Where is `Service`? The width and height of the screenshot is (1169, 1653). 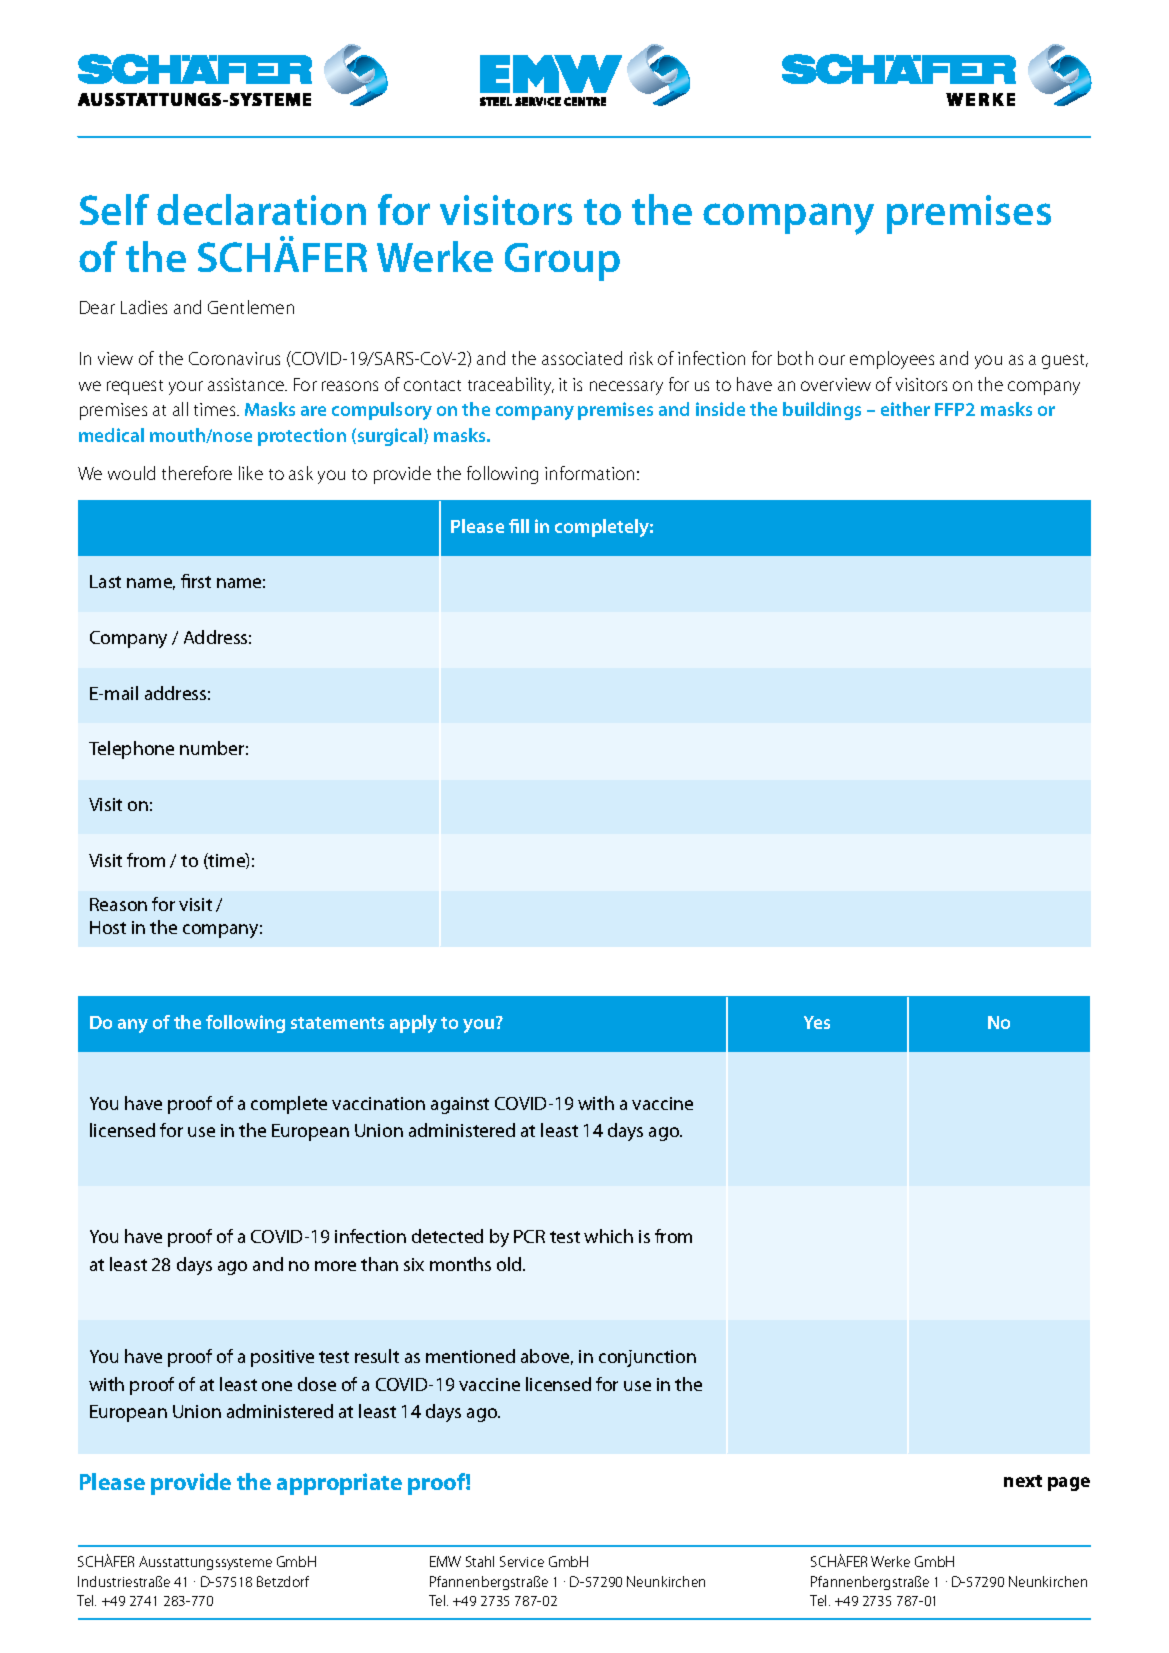
Service is located at coordinates (522, 1561).
